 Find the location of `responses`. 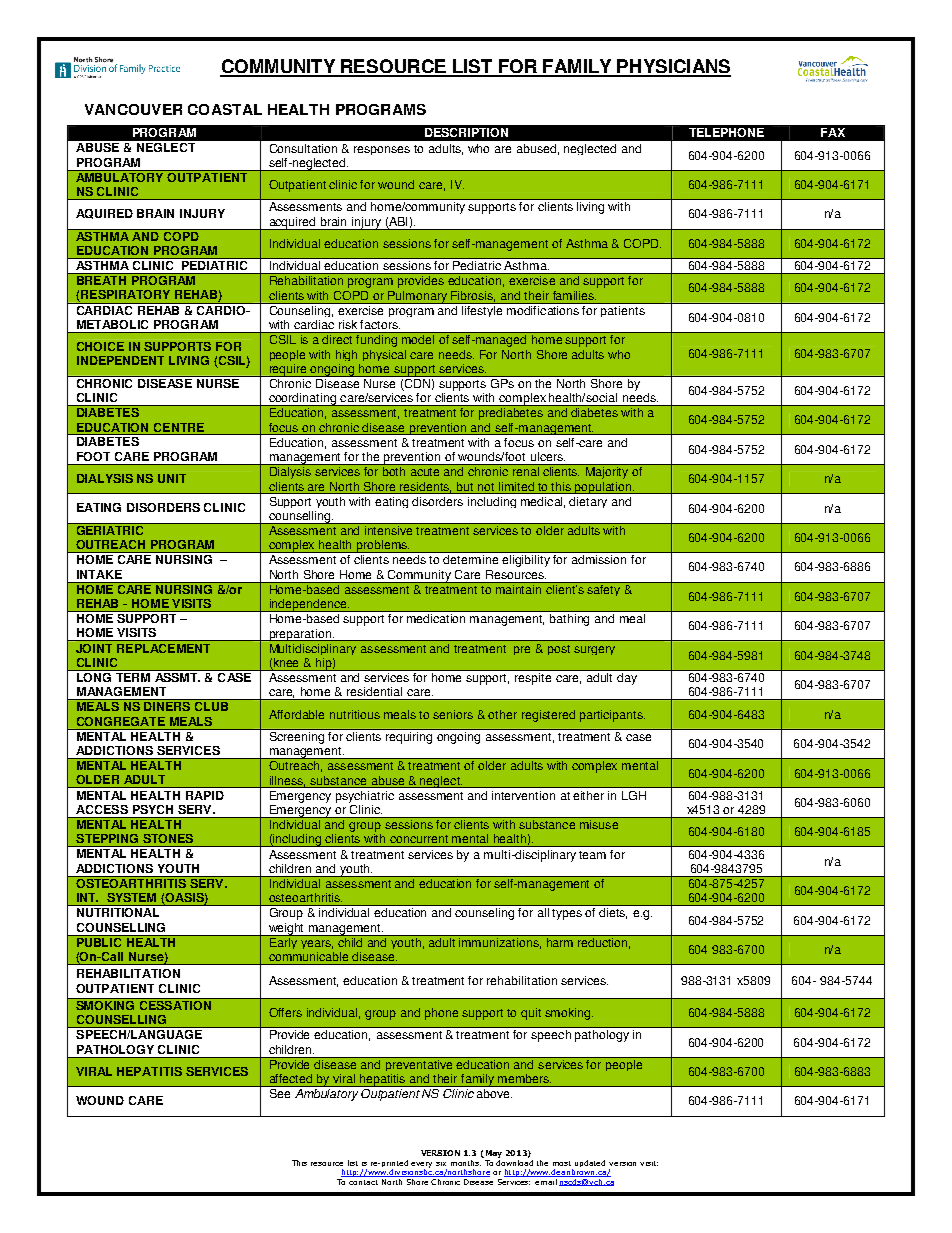

responses is located at coordinates (382, 150).
